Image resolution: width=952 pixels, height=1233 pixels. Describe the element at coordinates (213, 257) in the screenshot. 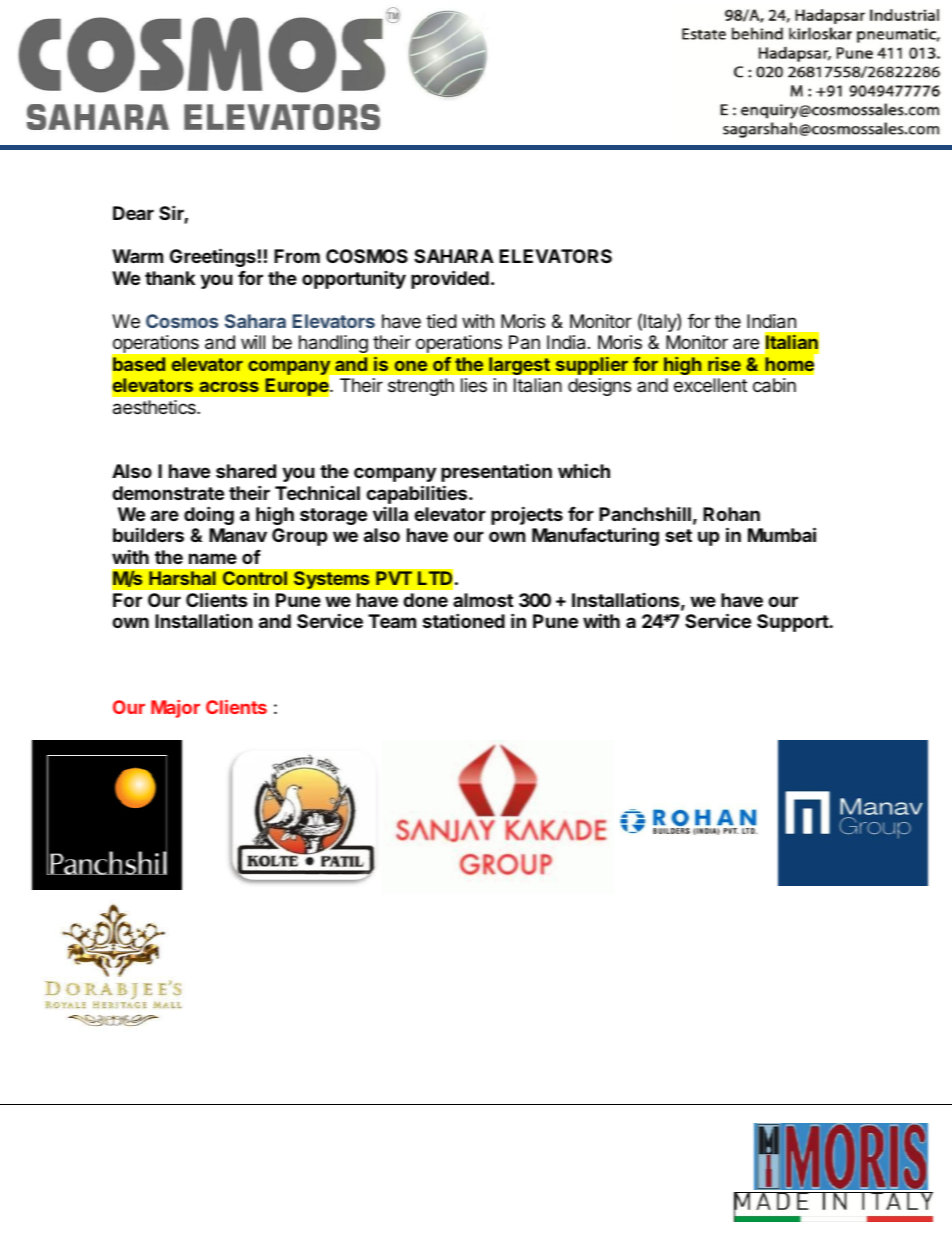

I see `Greetings` at that location.
